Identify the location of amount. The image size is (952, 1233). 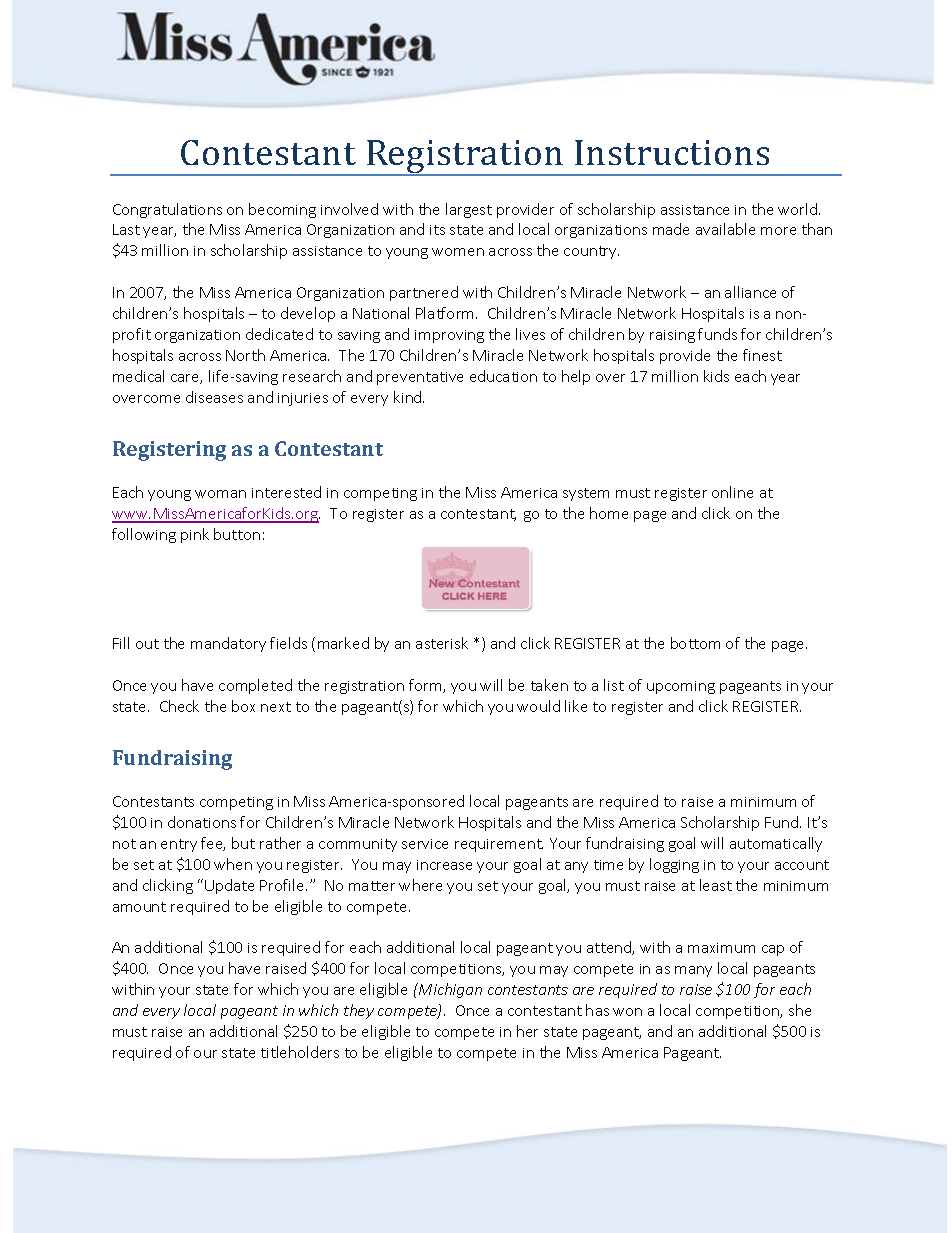
(139, 907).
